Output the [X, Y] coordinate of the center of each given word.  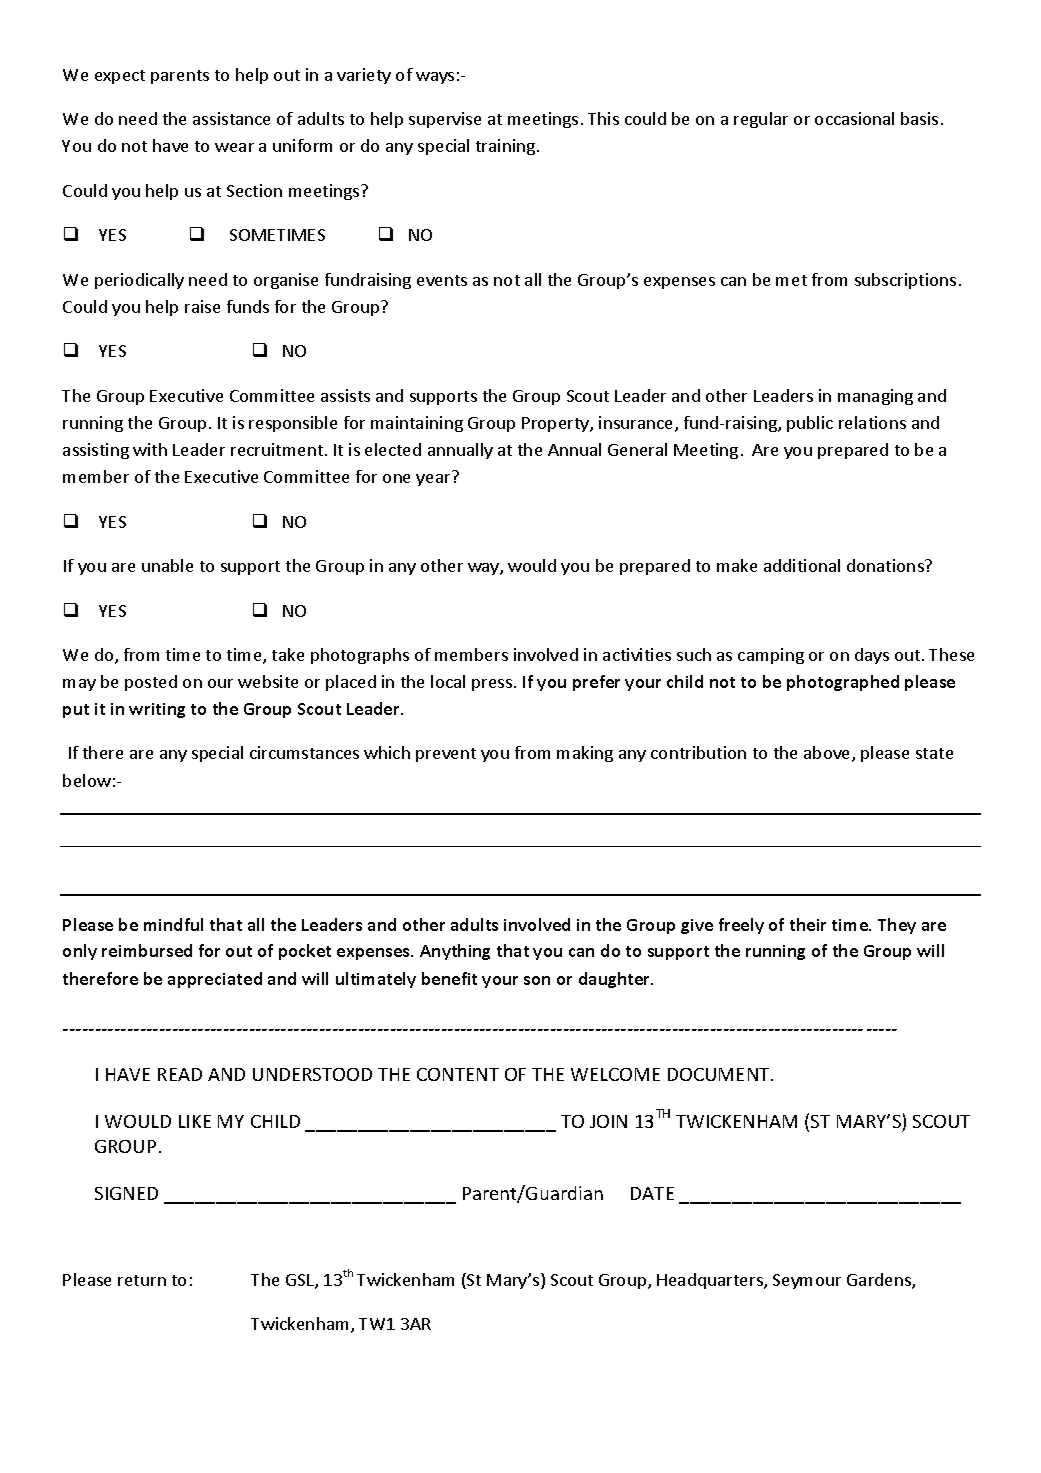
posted [151, 683]
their [808, 924]
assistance [231, 118]
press [493, 685]
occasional [854, 118]
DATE [652, 1193]
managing [875, 397]
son [537, 980]
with [150, 449]
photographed [843, 683]
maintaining [417, 424]
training [507, 147]
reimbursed [147, 950]
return [142, 1280]
